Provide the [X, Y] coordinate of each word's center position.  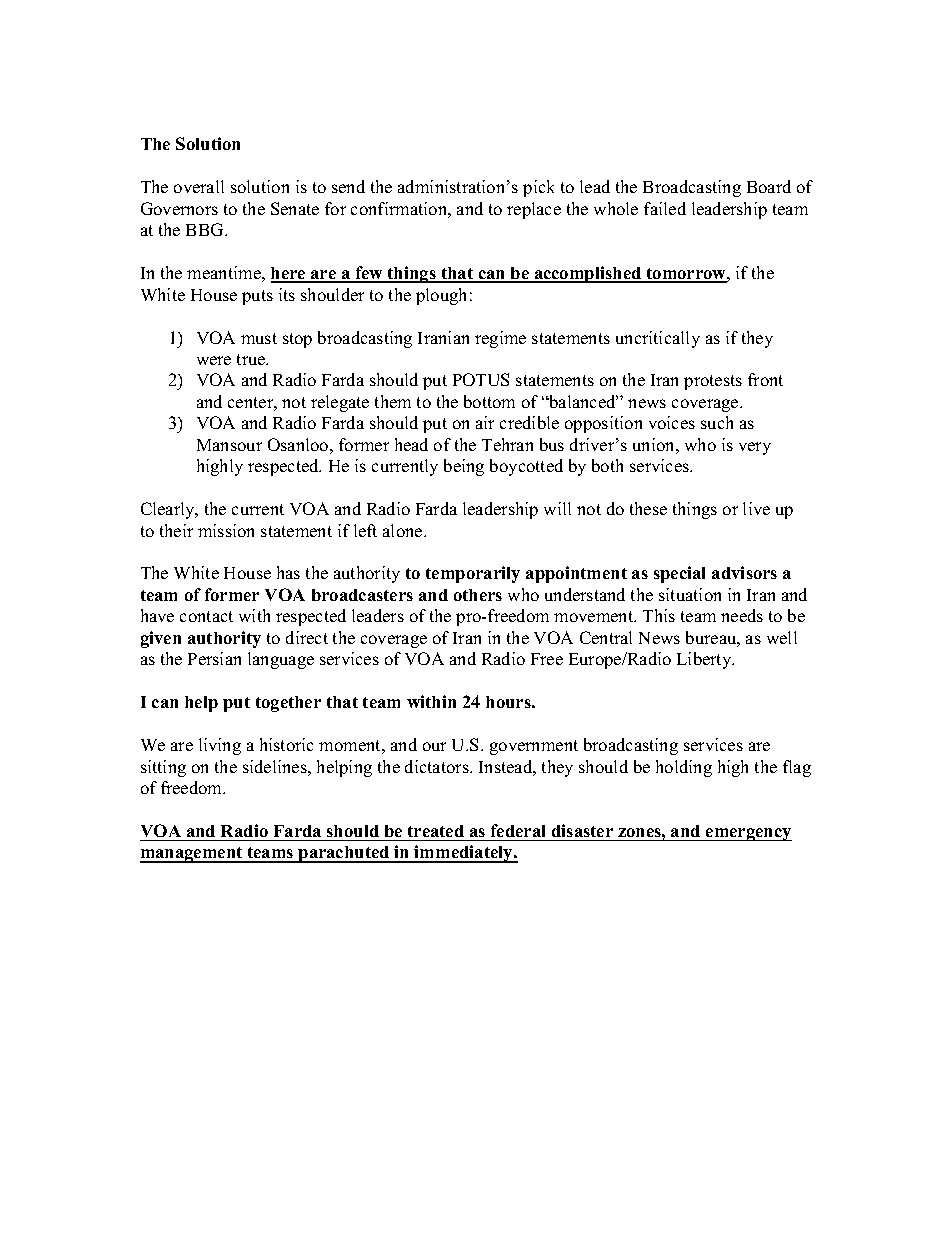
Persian [214, 658]
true [252, 359]
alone [404, 530]
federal [518, 830]
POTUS [481, 379]
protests [713, 382]
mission [226, 530]
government [534, 747]
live [756, 508]
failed [665, 208]
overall [199, 186]
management [192, 855]
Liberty [705, 660]
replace [534, 210]
